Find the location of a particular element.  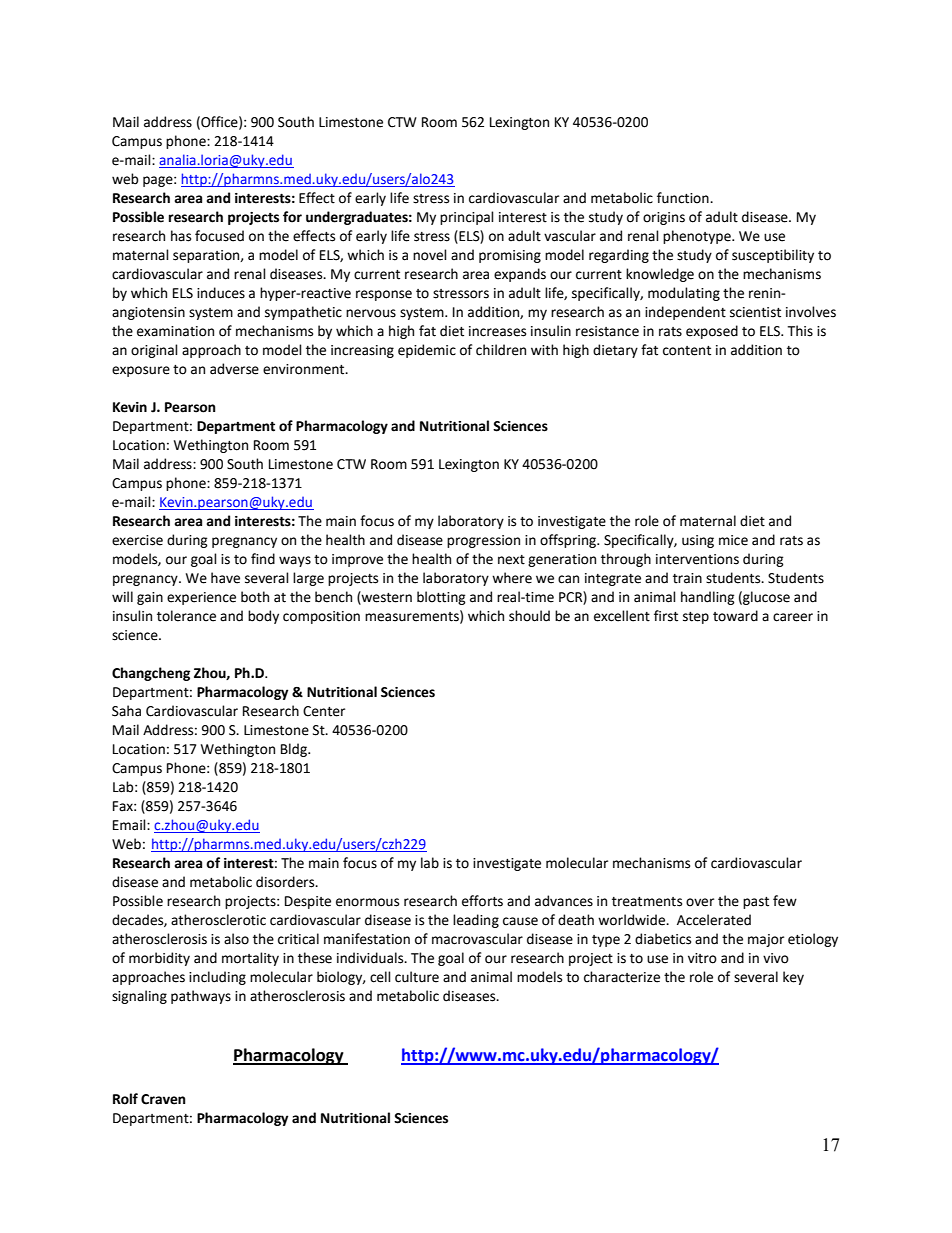

toward is located at coordinates (735, 616).
